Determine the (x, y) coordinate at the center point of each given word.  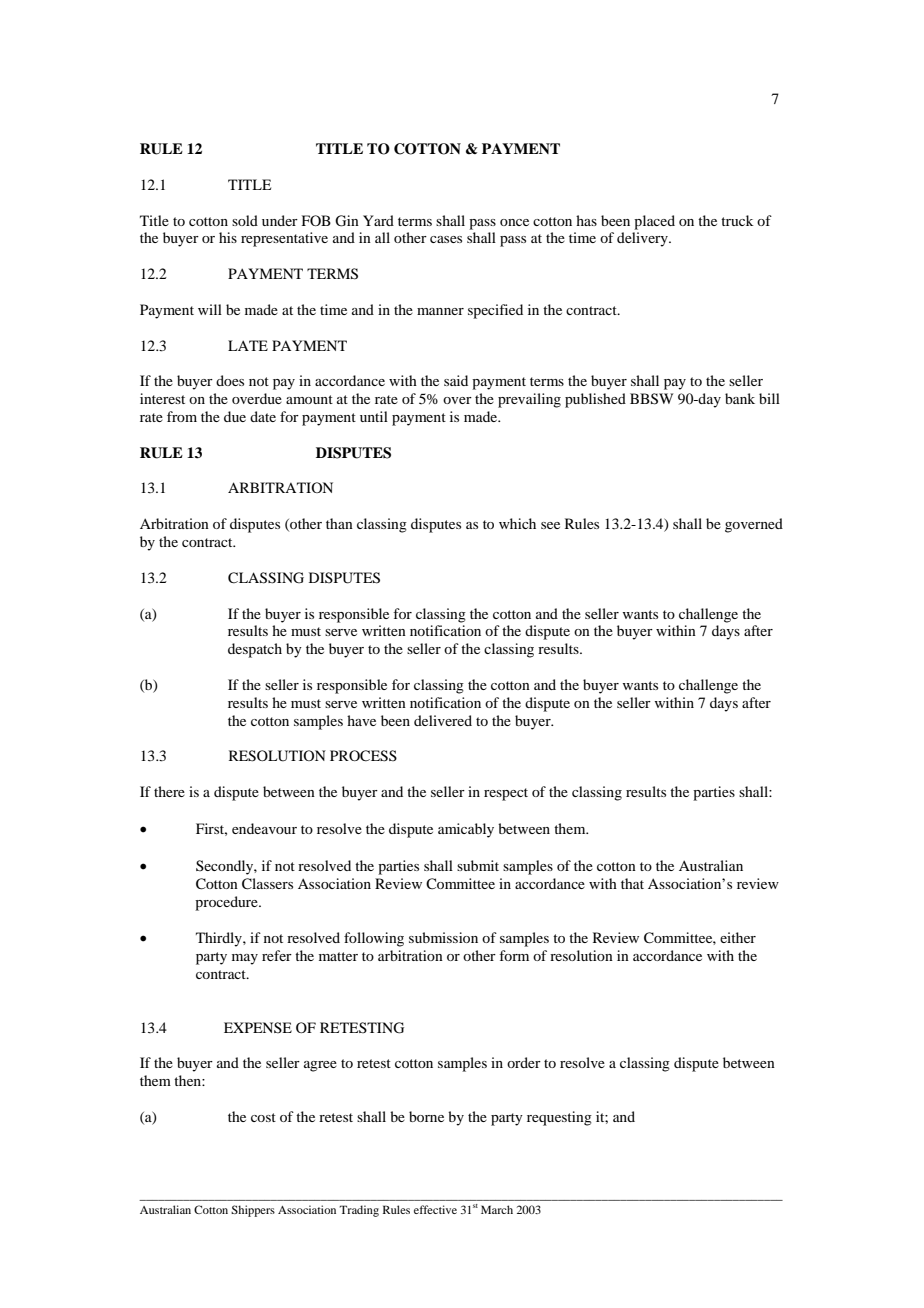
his (228, 237)
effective (435, 1209)
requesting (559, 1118)
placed (654, 222)
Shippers (253, 1211)
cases (446, 239)
